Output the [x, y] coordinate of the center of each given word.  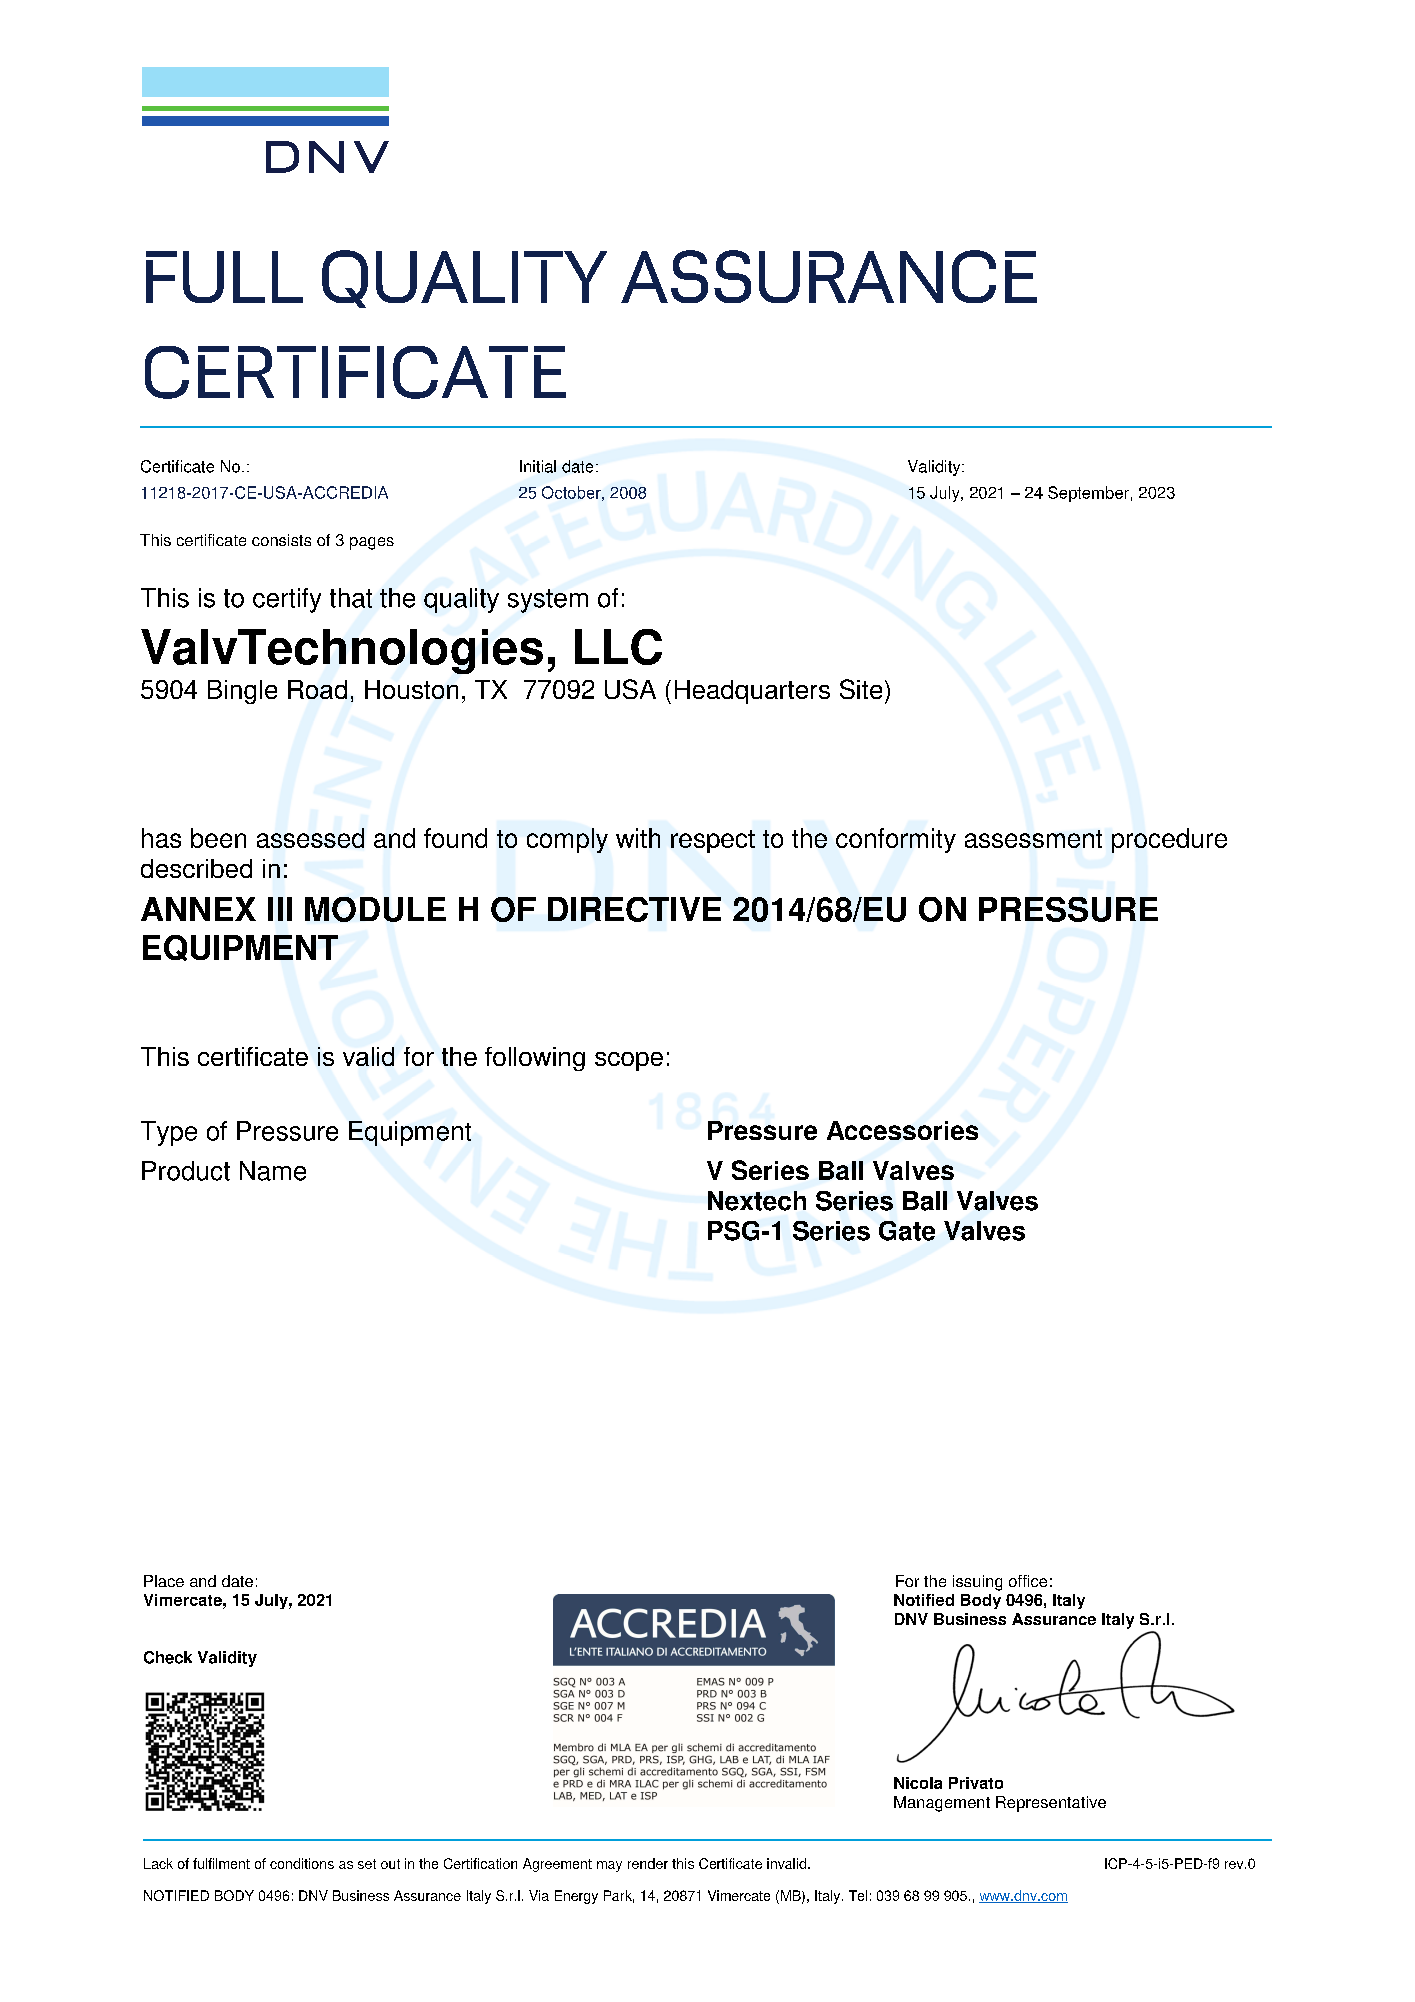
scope [629, 1061]
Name [273, 1171]
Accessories [902, 1130]
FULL [224, 277]
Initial [538, 466]
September [1088, 494]
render [648, 1863]
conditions [302, 1863]
